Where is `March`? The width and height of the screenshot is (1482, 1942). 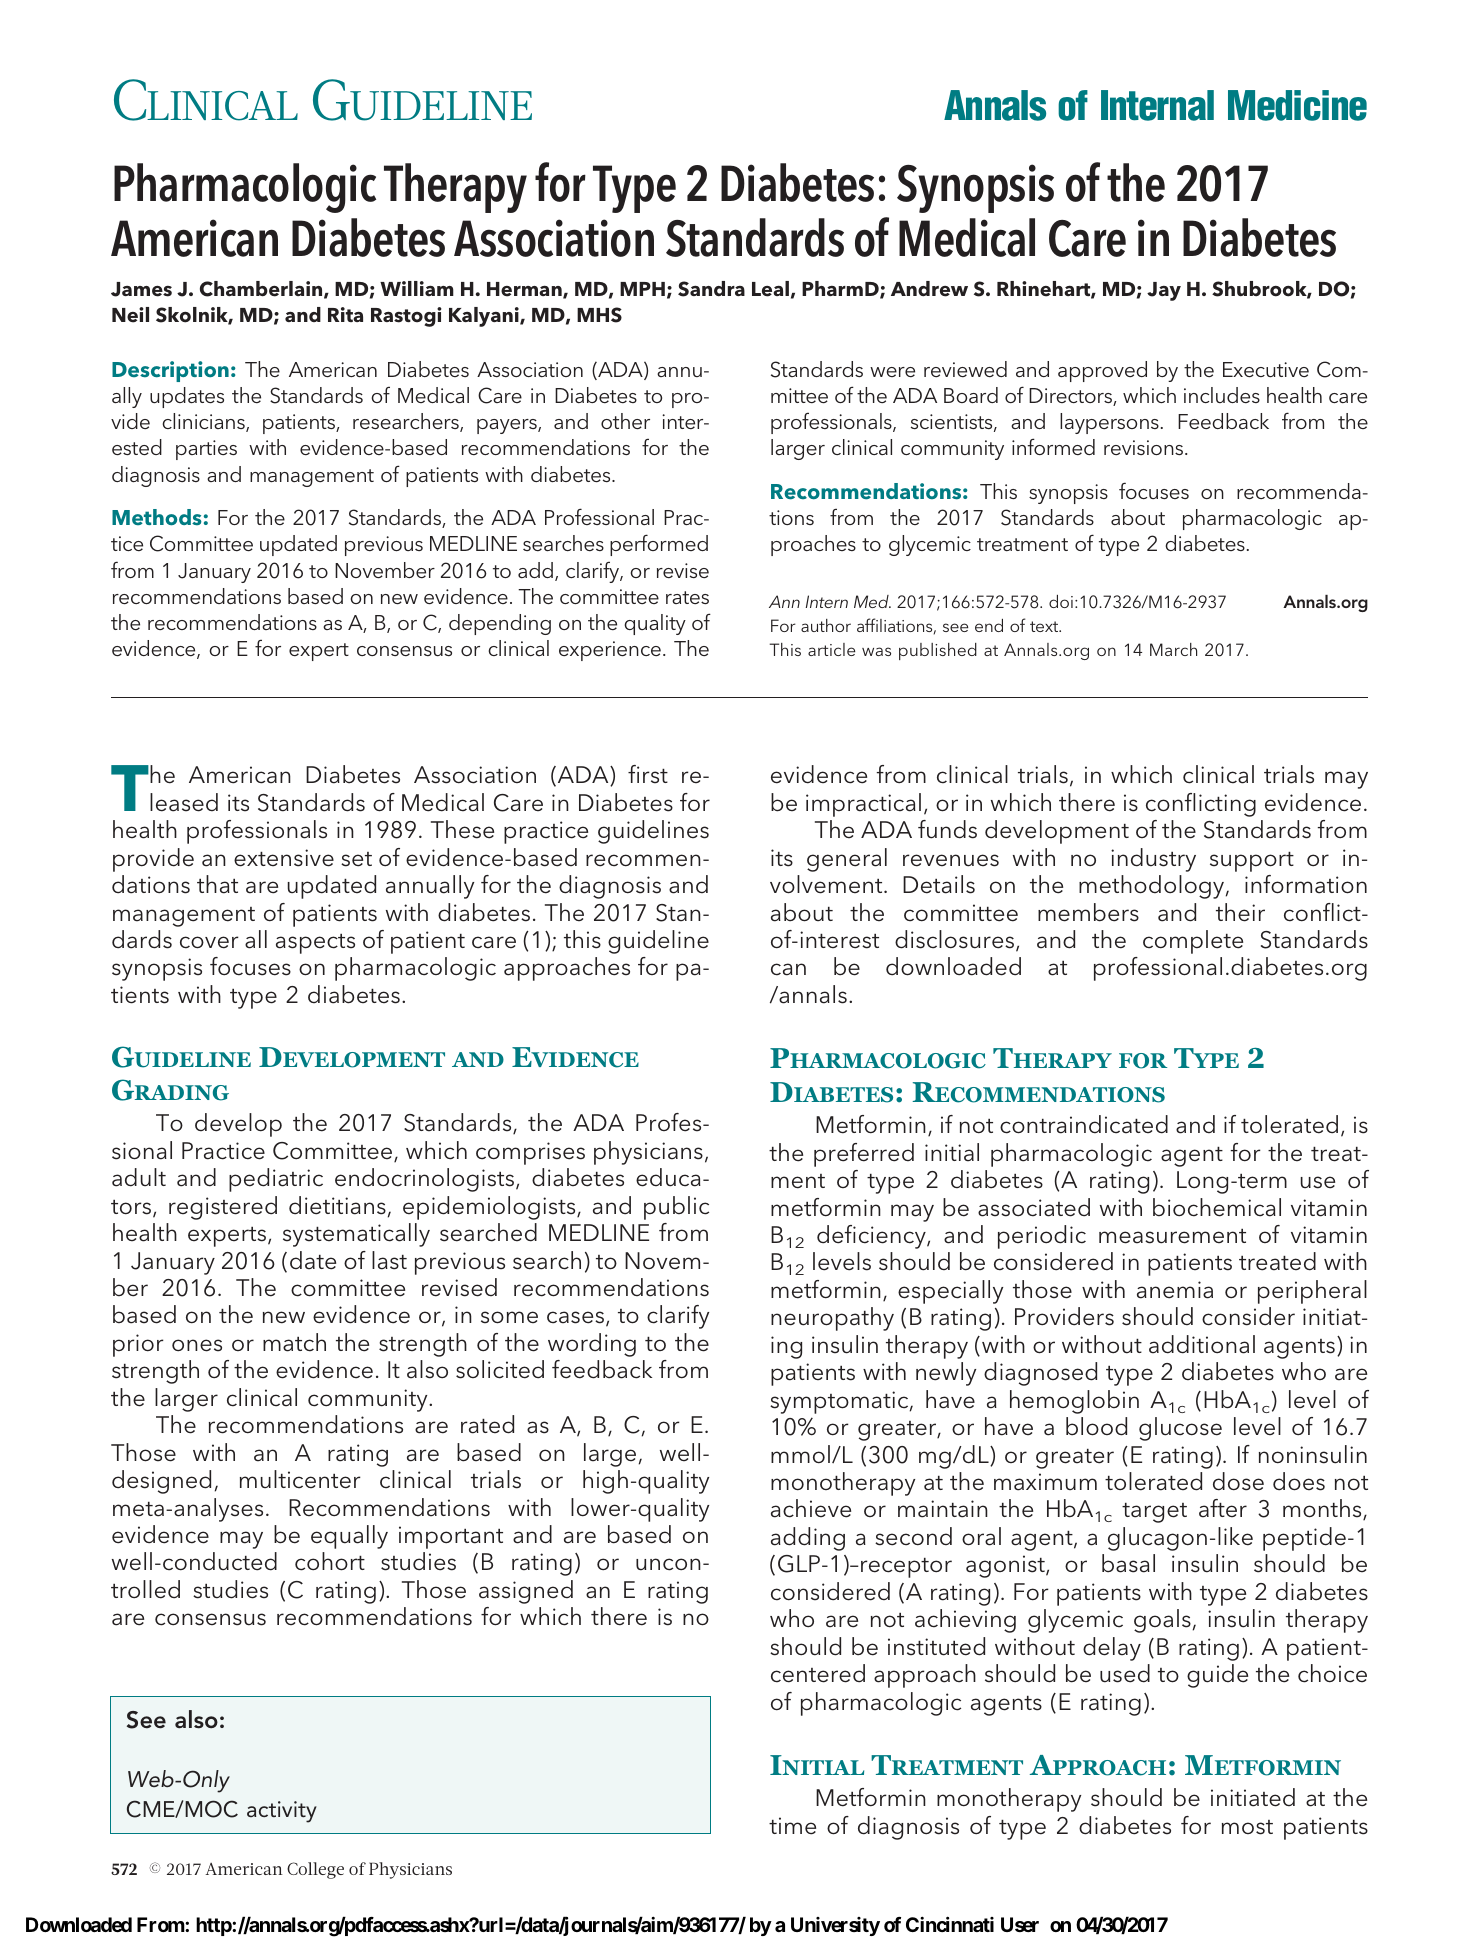
March is located at coordinates (1173, 649).
